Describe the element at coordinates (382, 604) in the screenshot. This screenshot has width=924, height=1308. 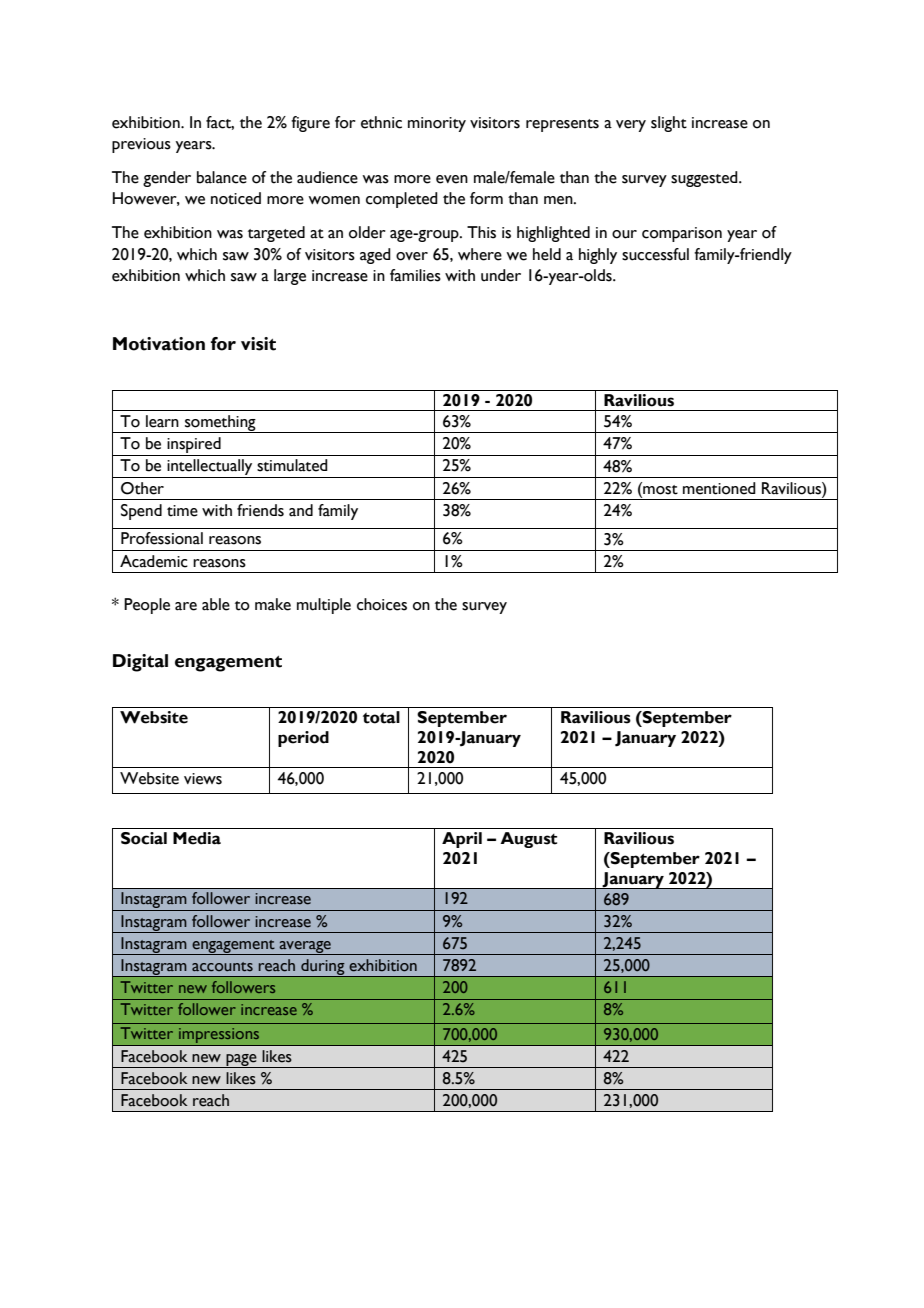
I see `choices` at that location.
